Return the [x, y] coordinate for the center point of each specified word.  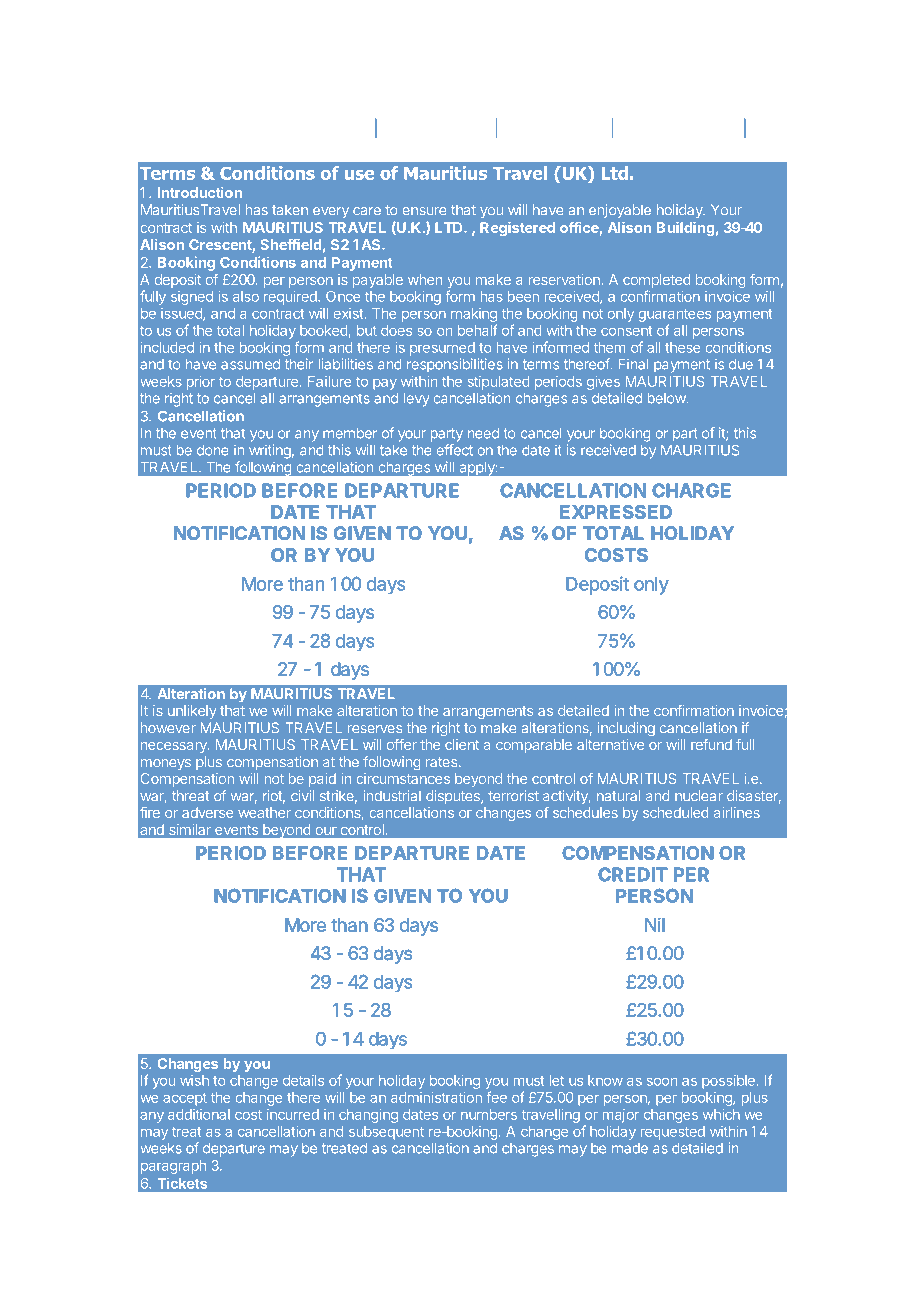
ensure [424, 211]
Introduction [200, 192]
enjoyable [620, 211]
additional [199, 1114]
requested [673, 1133]
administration [436, 1097]
